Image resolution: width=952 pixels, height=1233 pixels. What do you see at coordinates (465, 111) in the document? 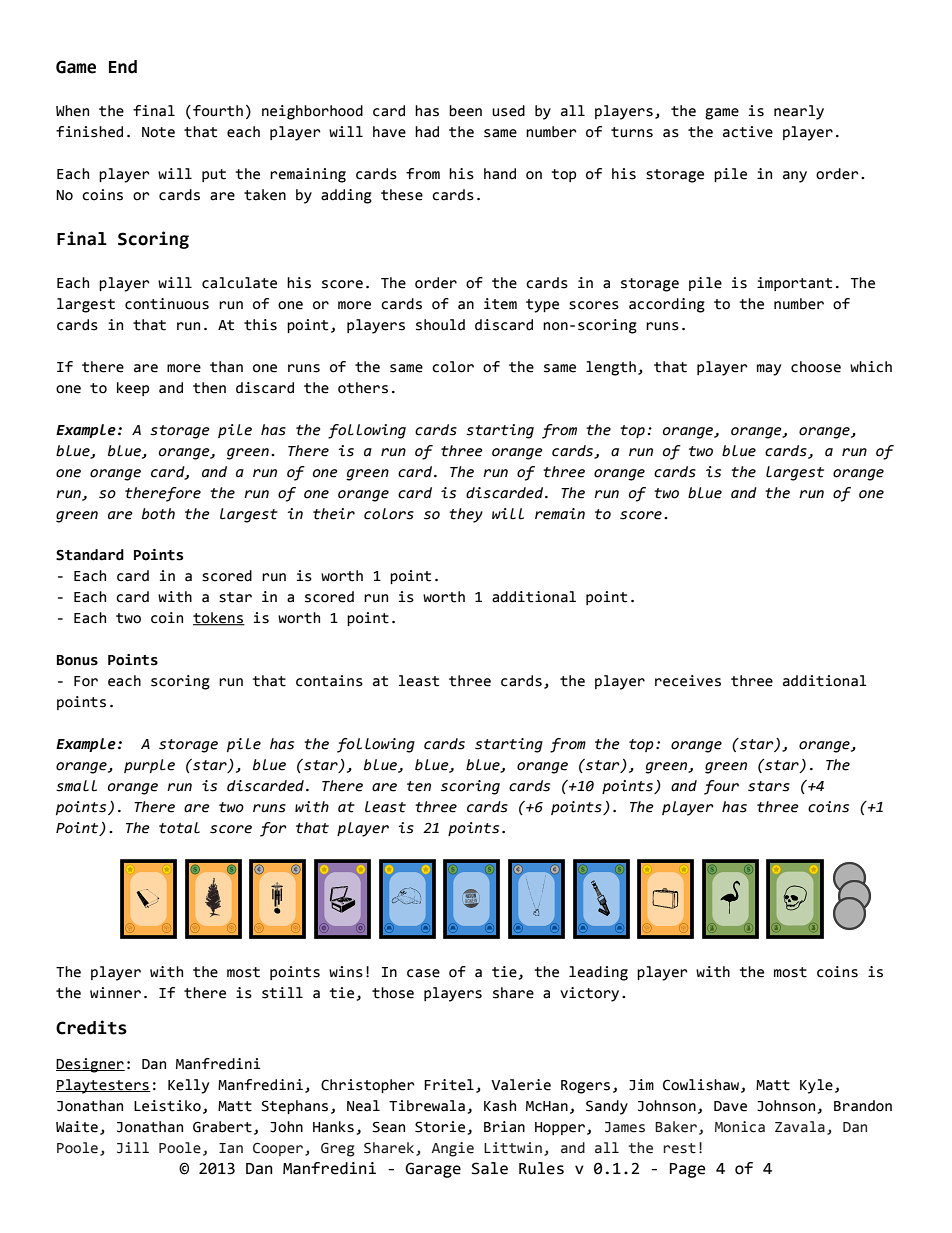
I see `been` at bounding box center [465, 111].
